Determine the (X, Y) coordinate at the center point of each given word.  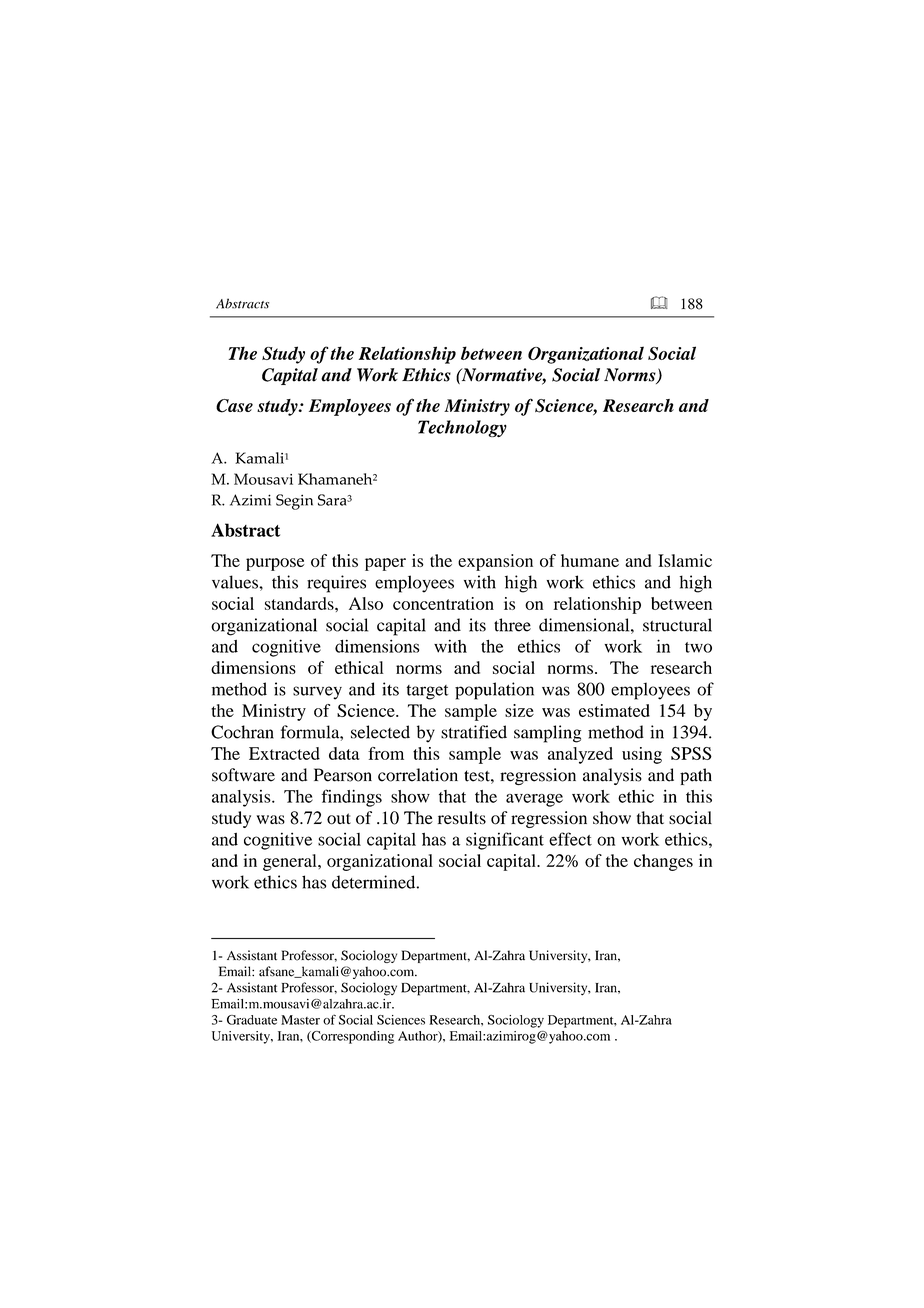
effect (570, 839)
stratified (474, 732)
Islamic (685, 560)
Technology (462, 428)
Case (234, 406)
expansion (495, 562)
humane (590, 560)
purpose (275, 564)
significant (505, 841)
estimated (614, 710)
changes (663, 862)
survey (317, 693)
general (291, 862)
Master (300, 1020)
